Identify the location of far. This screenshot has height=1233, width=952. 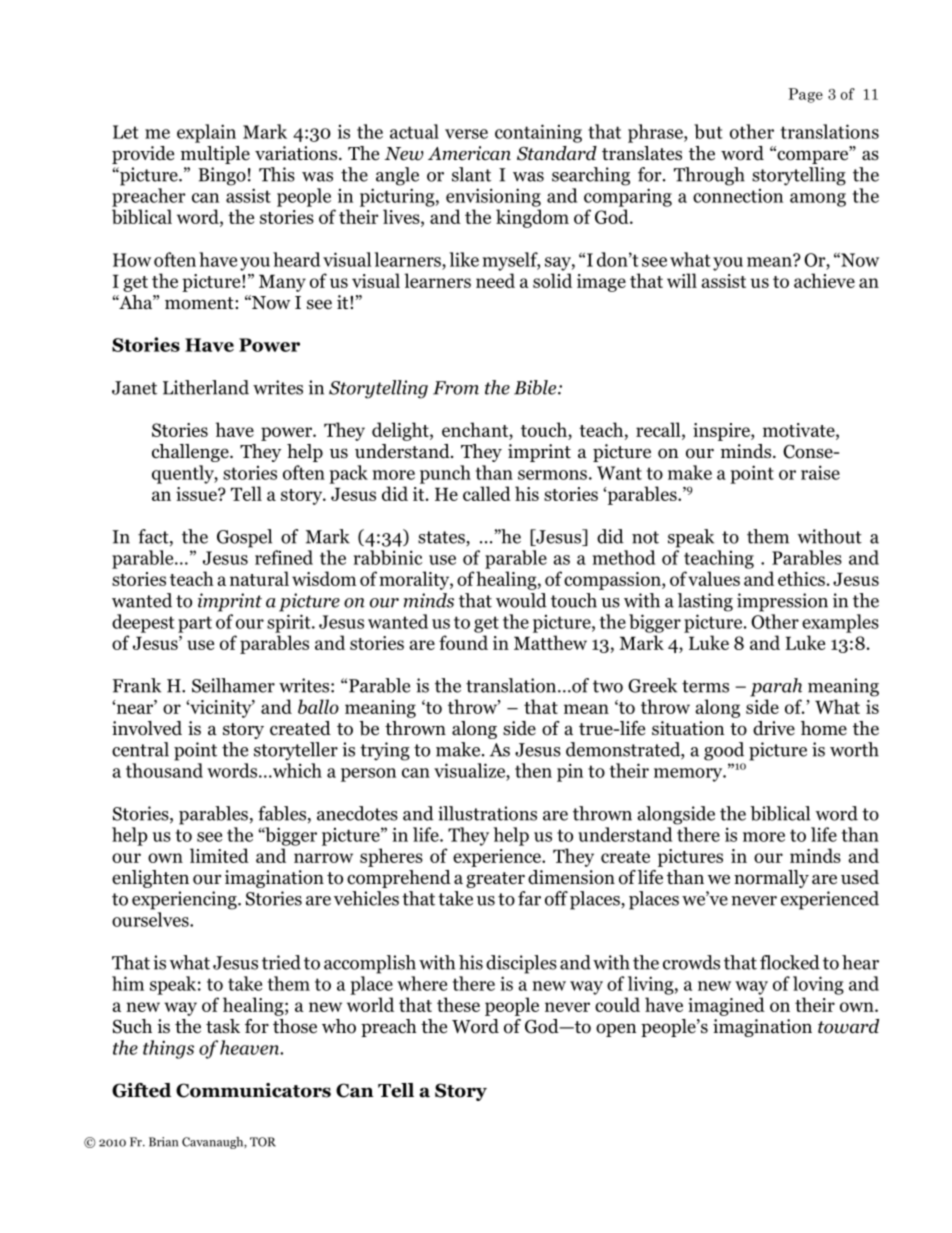
(529, 898).
